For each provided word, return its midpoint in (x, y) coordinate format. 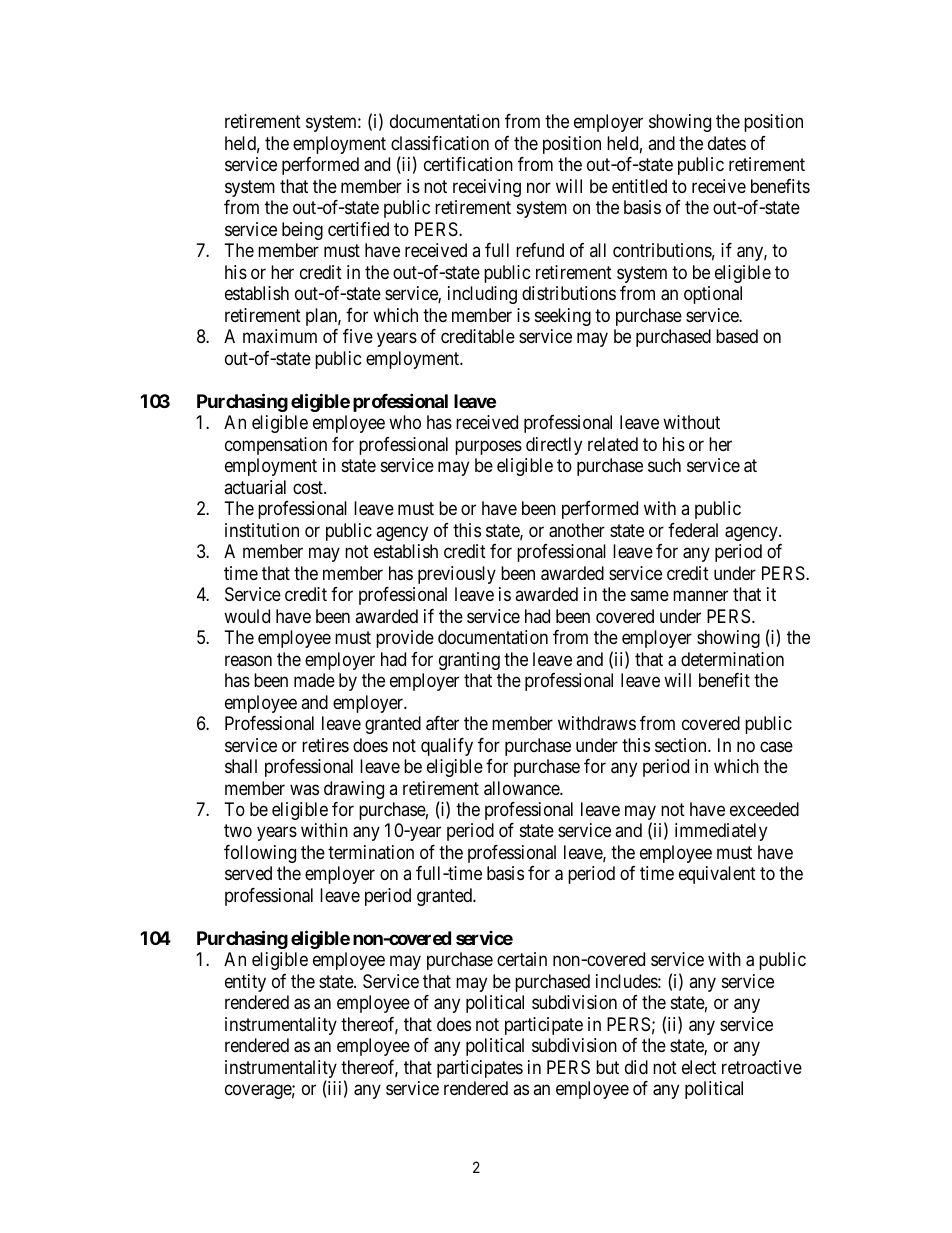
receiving (487, 188)
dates (727, 143)
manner (700, 596)
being (302, 231)
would (247, 616)
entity (245, 983)
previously (457, 575)
